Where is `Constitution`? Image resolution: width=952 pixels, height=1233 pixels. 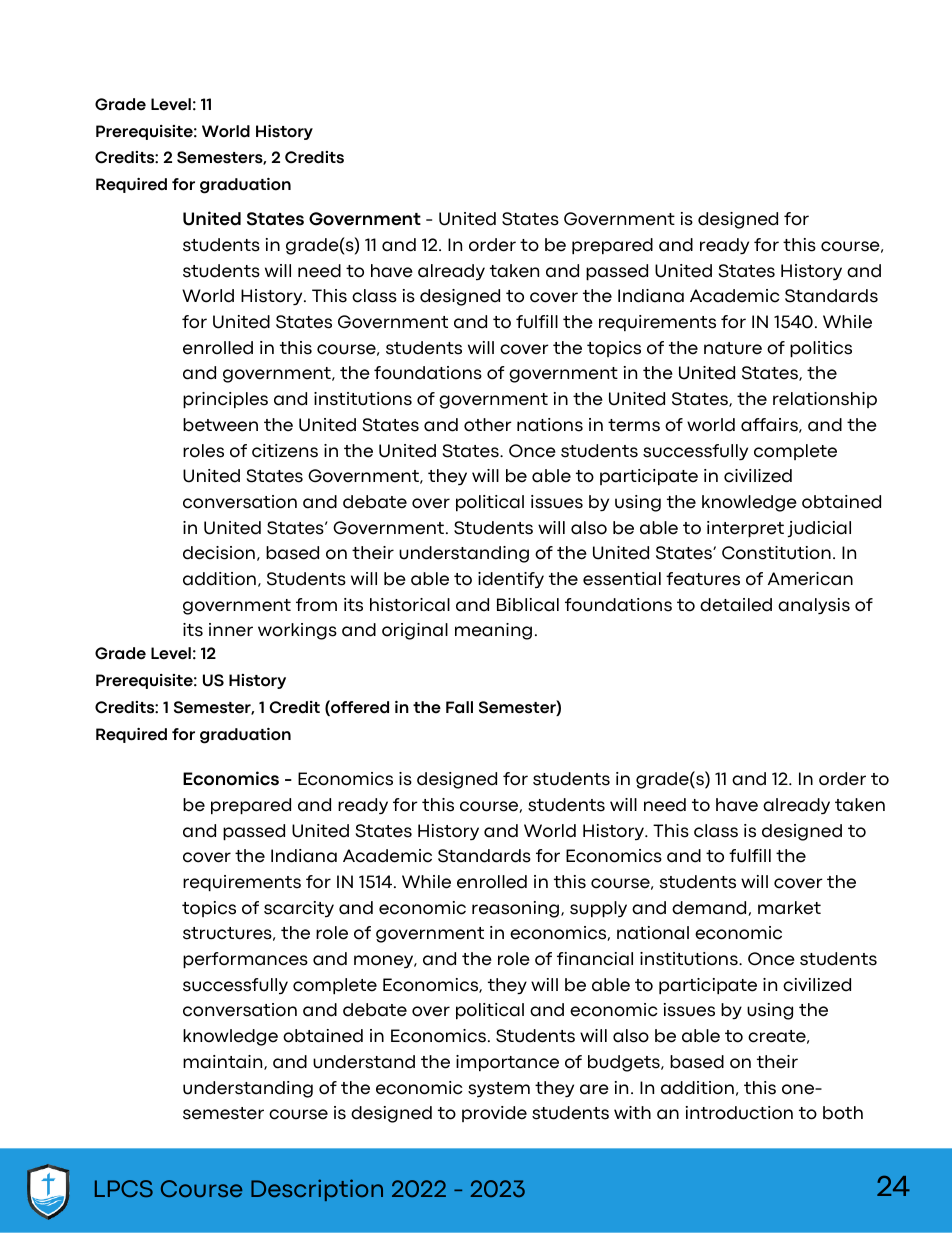 Constitution is located at coordinates (776, 553).
